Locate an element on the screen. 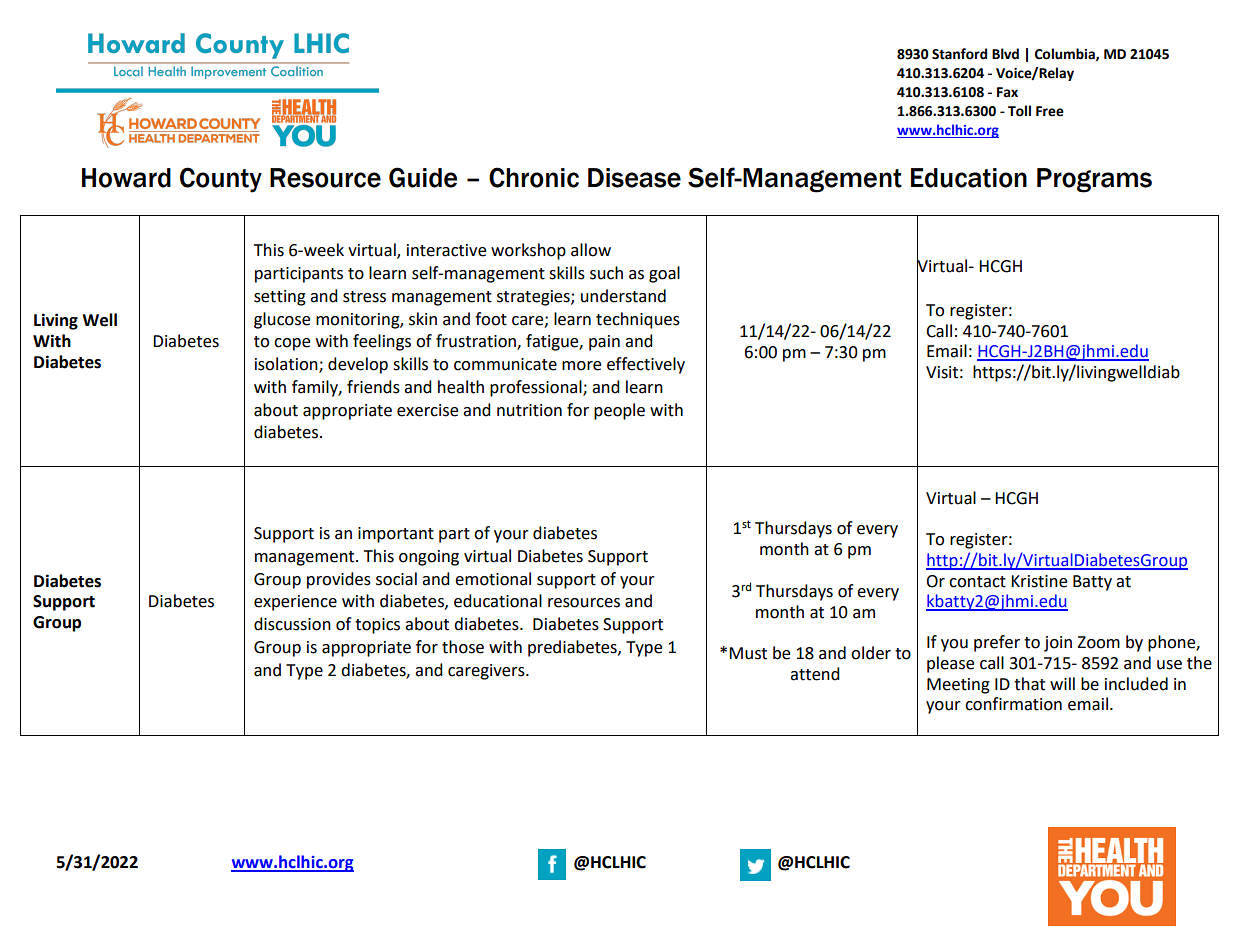 The width and height of the screenshot is (1233, 952). Must is located at coordinates (748, 653).
